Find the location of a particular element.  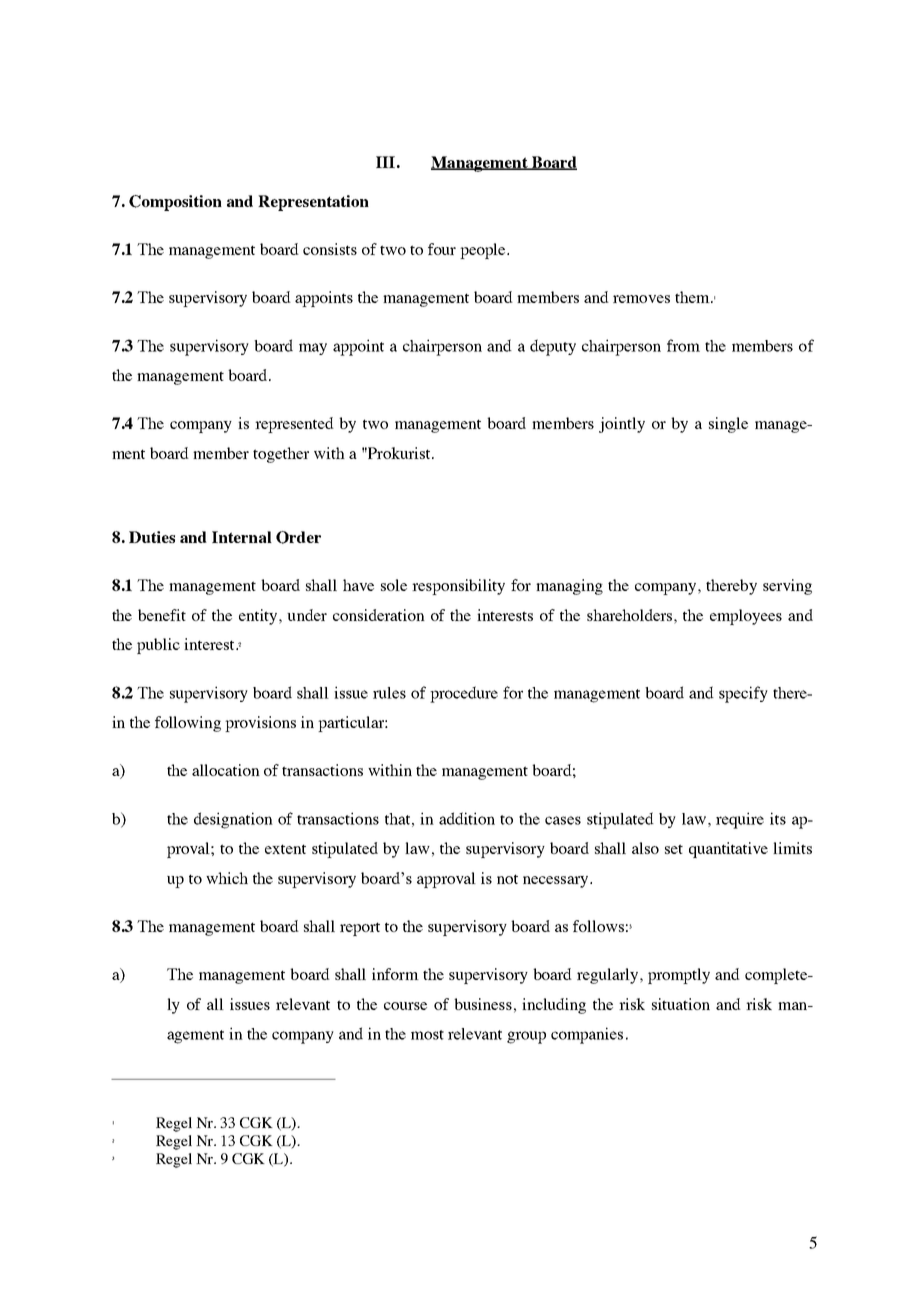

employees is located at coordinates (746, 617).
